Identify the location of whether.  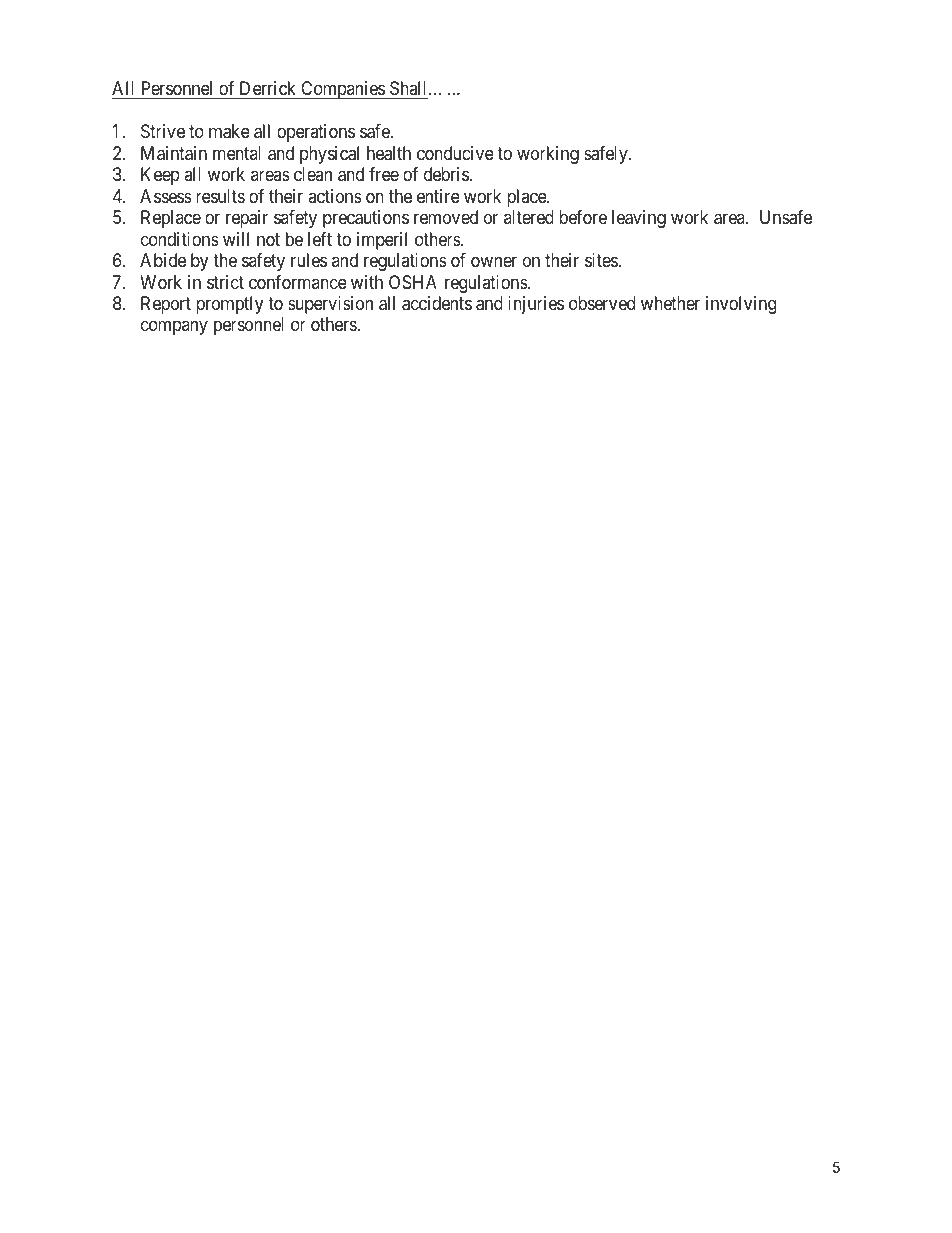
(670, 303).
